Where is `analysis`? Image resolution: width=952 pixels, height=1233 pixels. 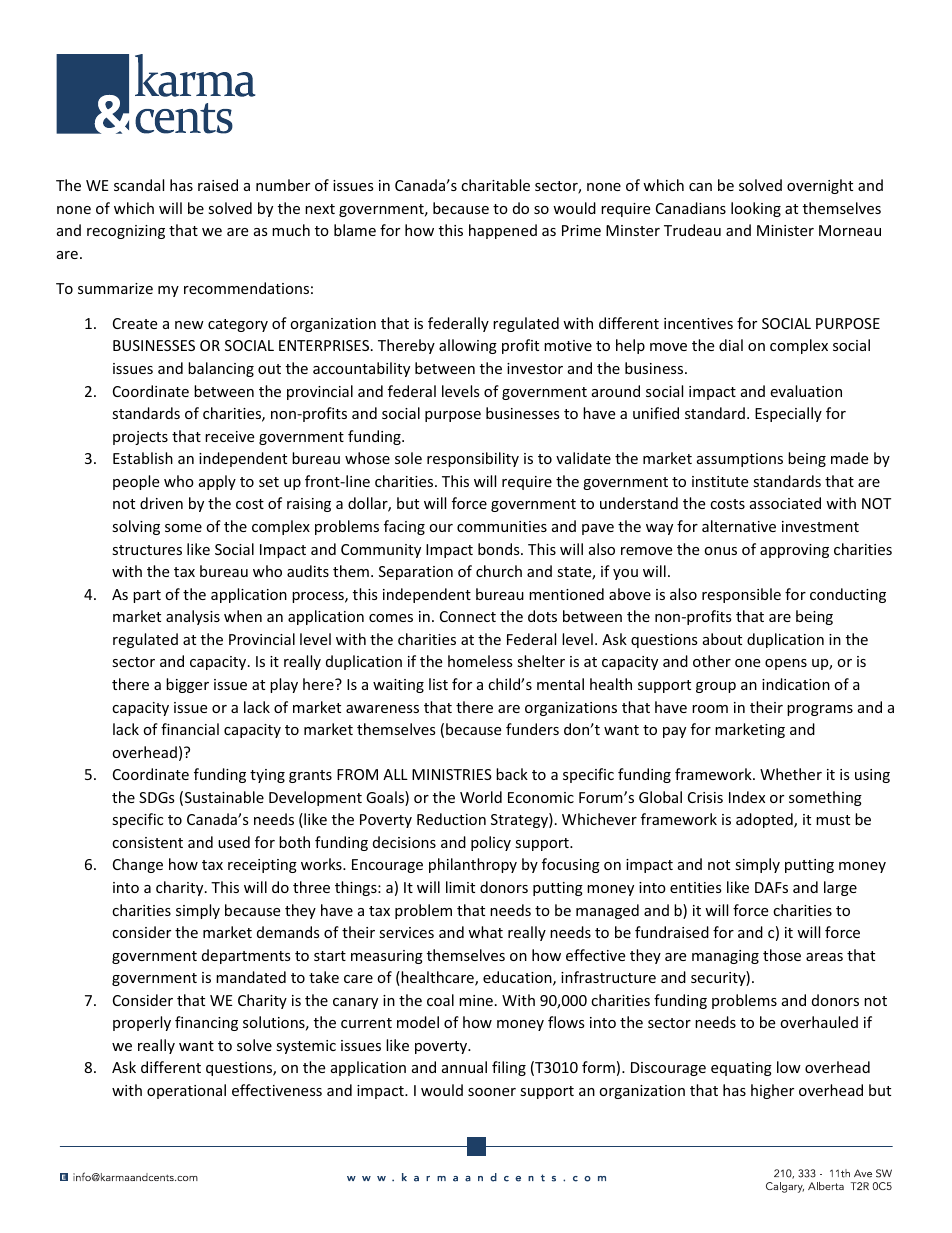 analysis is located at coordinates (193, 617).
